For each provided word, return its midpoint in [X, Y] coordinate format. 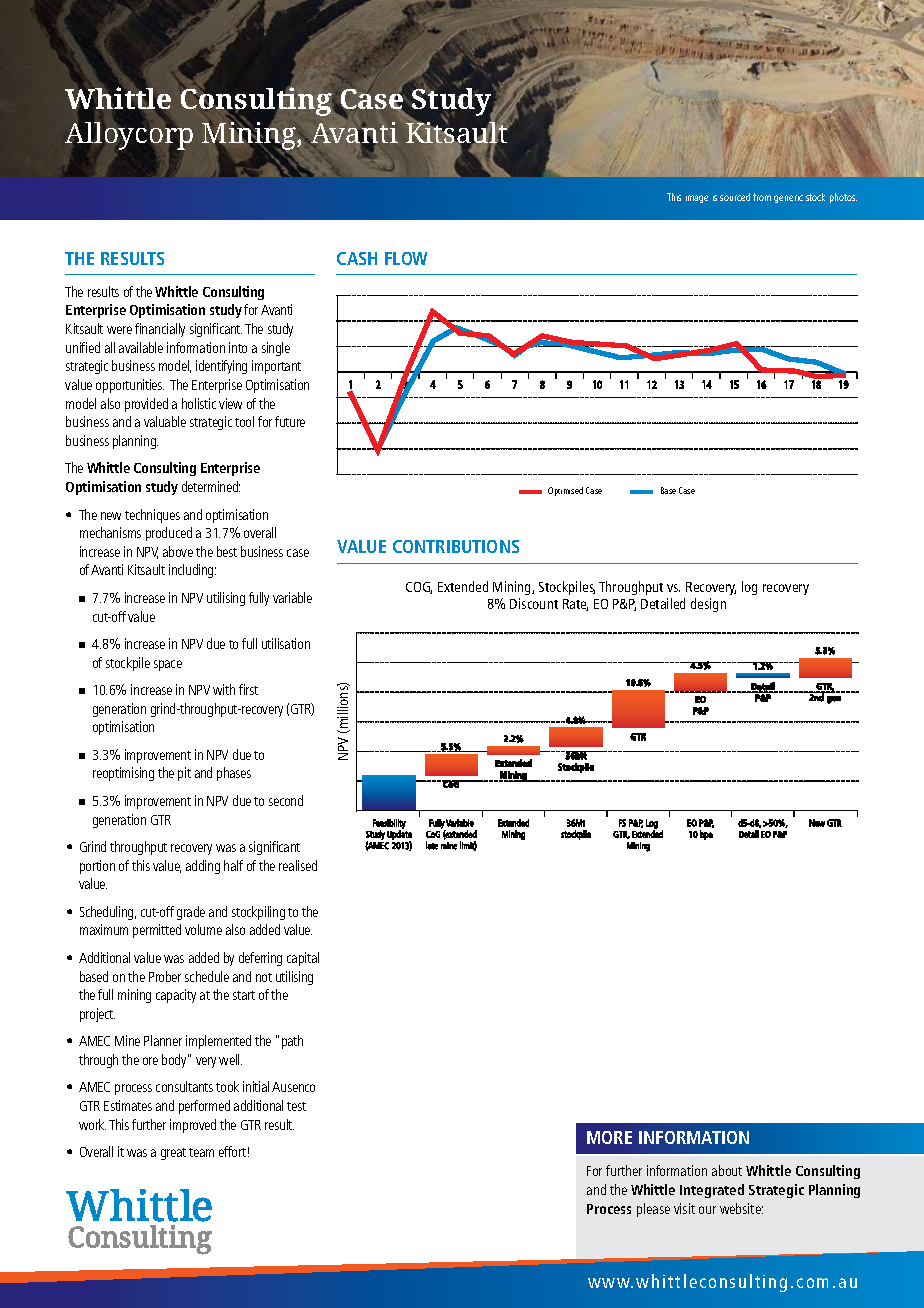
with [224, 689]
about [727, 1170]
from [762, 197]
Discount [534, 603]
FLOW [406, 258]
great [173, 1154]
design [708, 605]
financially [160, 330]
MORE [609, 1137]
